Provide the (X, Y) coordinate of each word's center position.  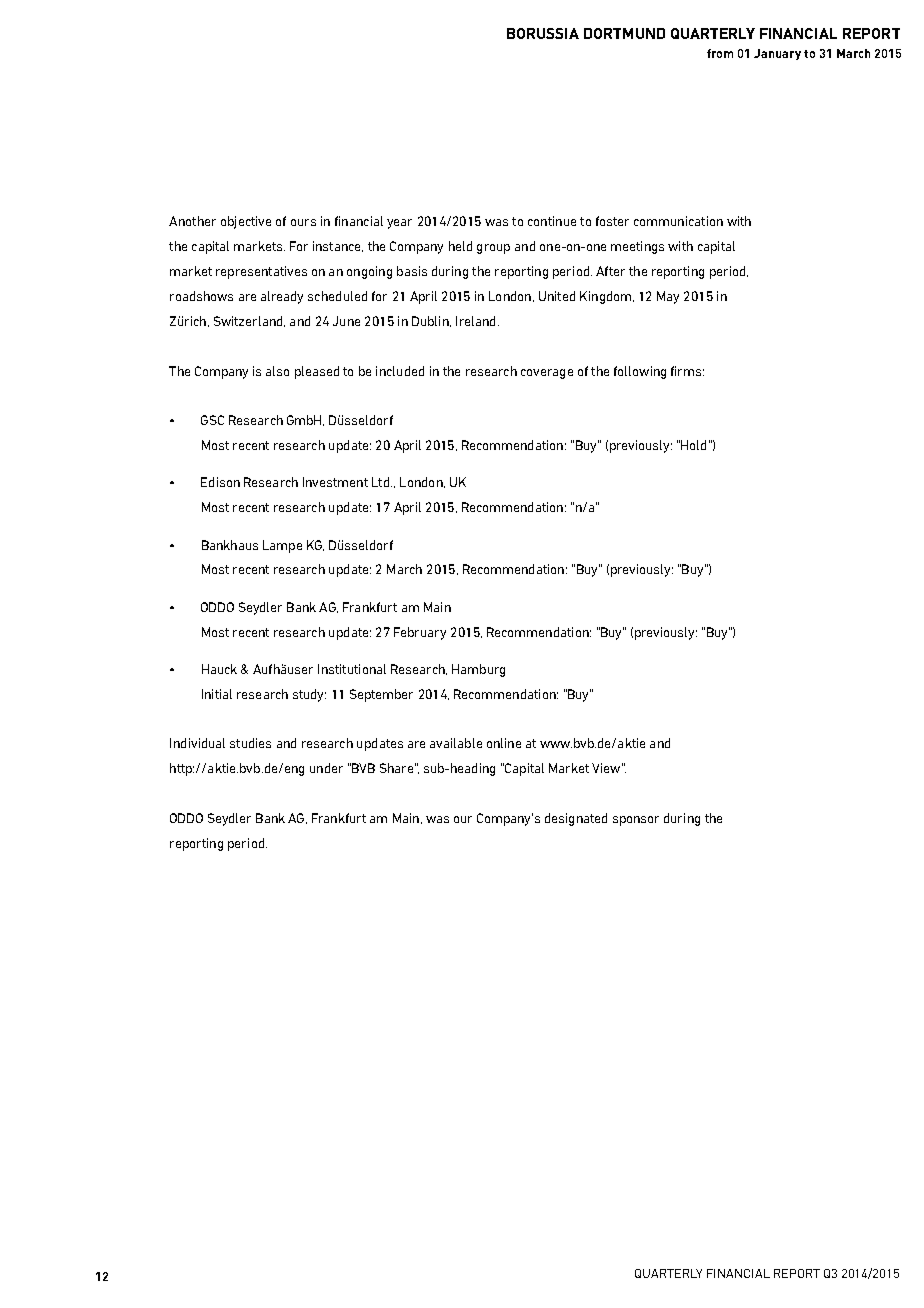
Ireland (475, 321)
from (720, 53)
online (504, 743)
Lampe (282, 546)
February (420, 633)
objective (246, 222)
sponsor (636, 821)
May (668, 297)
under (326, 768)
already (282, 297)
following (640, 372)
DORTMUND (624, 33)
